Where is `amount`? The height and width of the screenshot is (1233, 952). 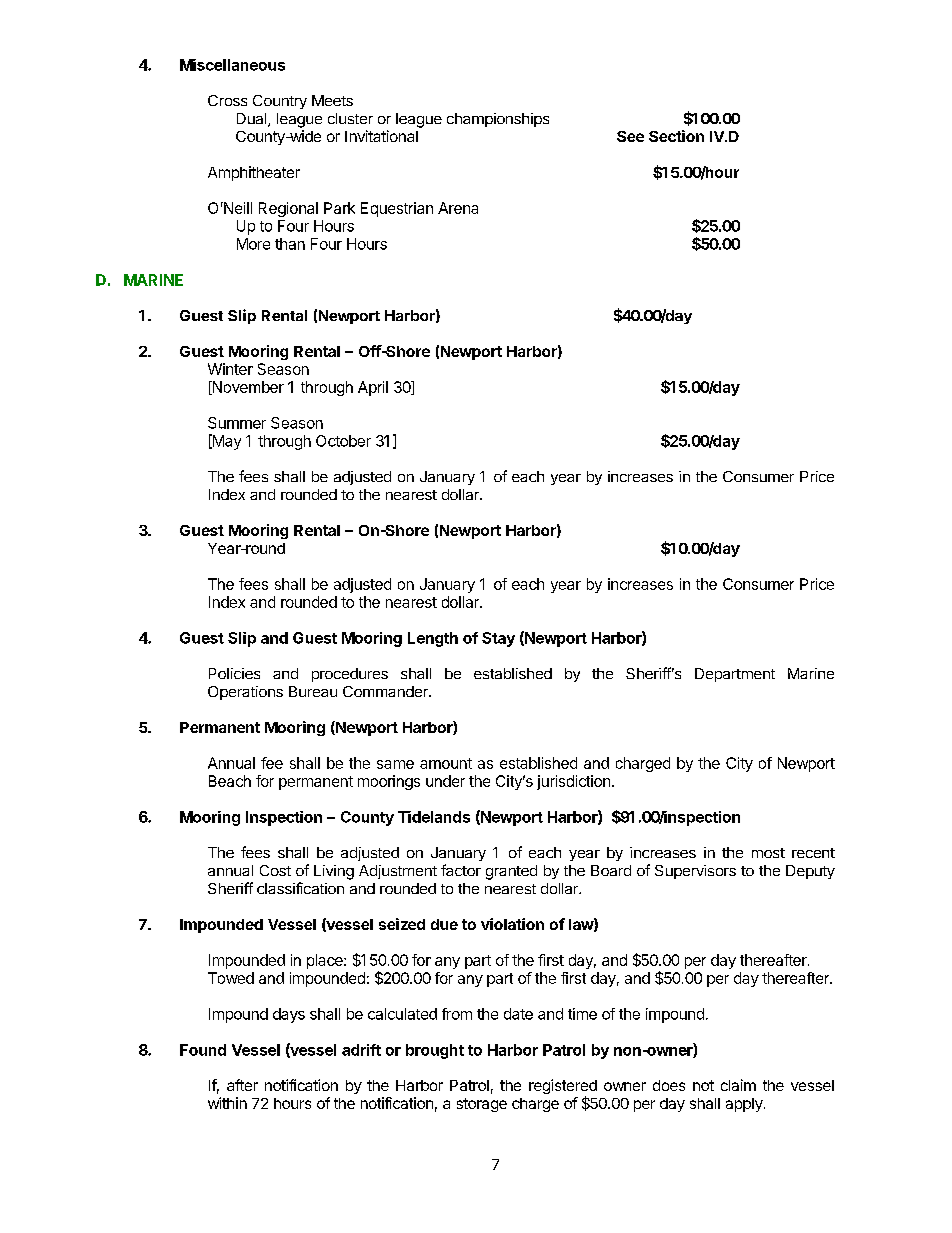
amount is located at coordinates (446, 763).
